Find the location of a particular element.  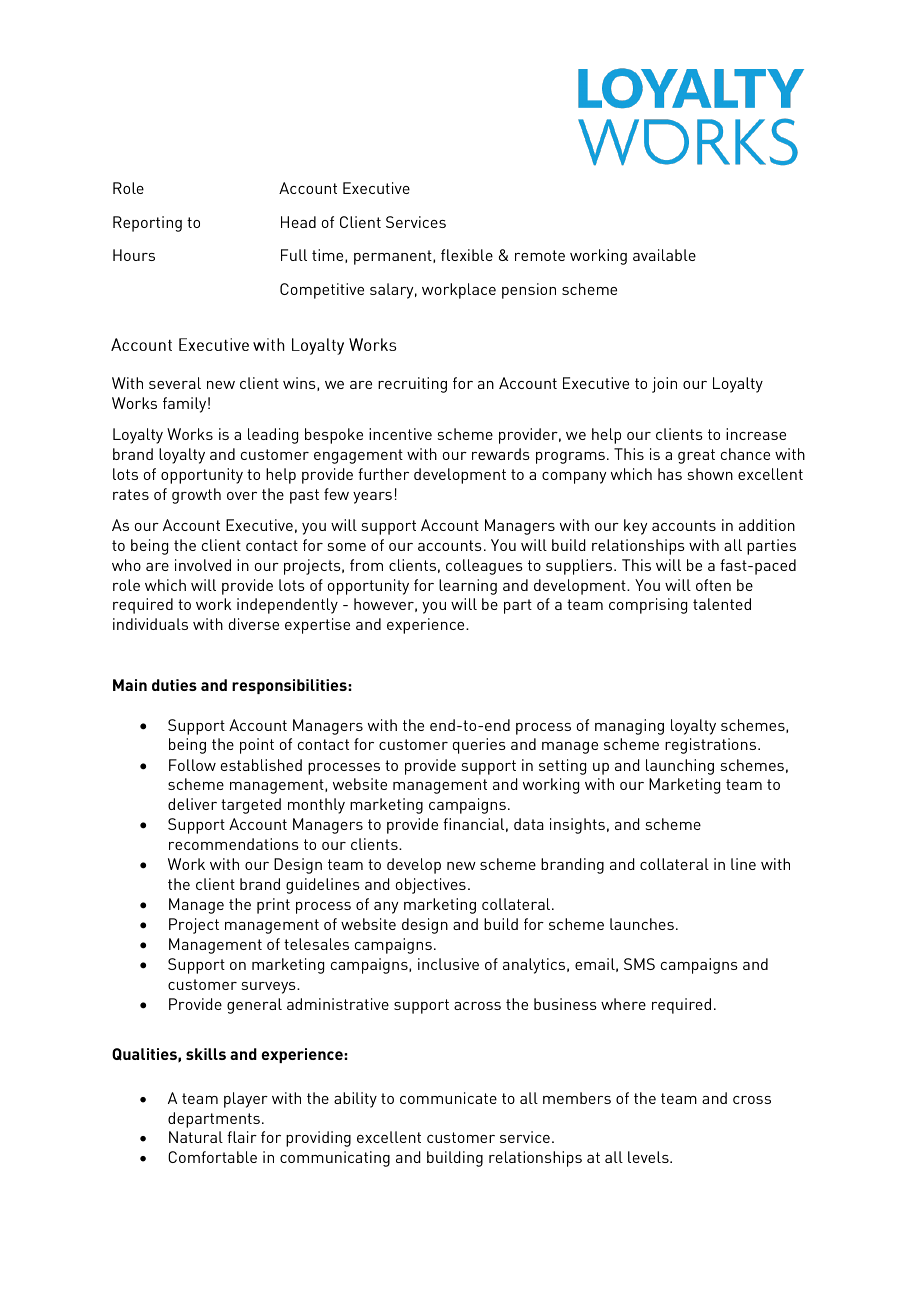

objectives is located at coordinates (431, 886).
